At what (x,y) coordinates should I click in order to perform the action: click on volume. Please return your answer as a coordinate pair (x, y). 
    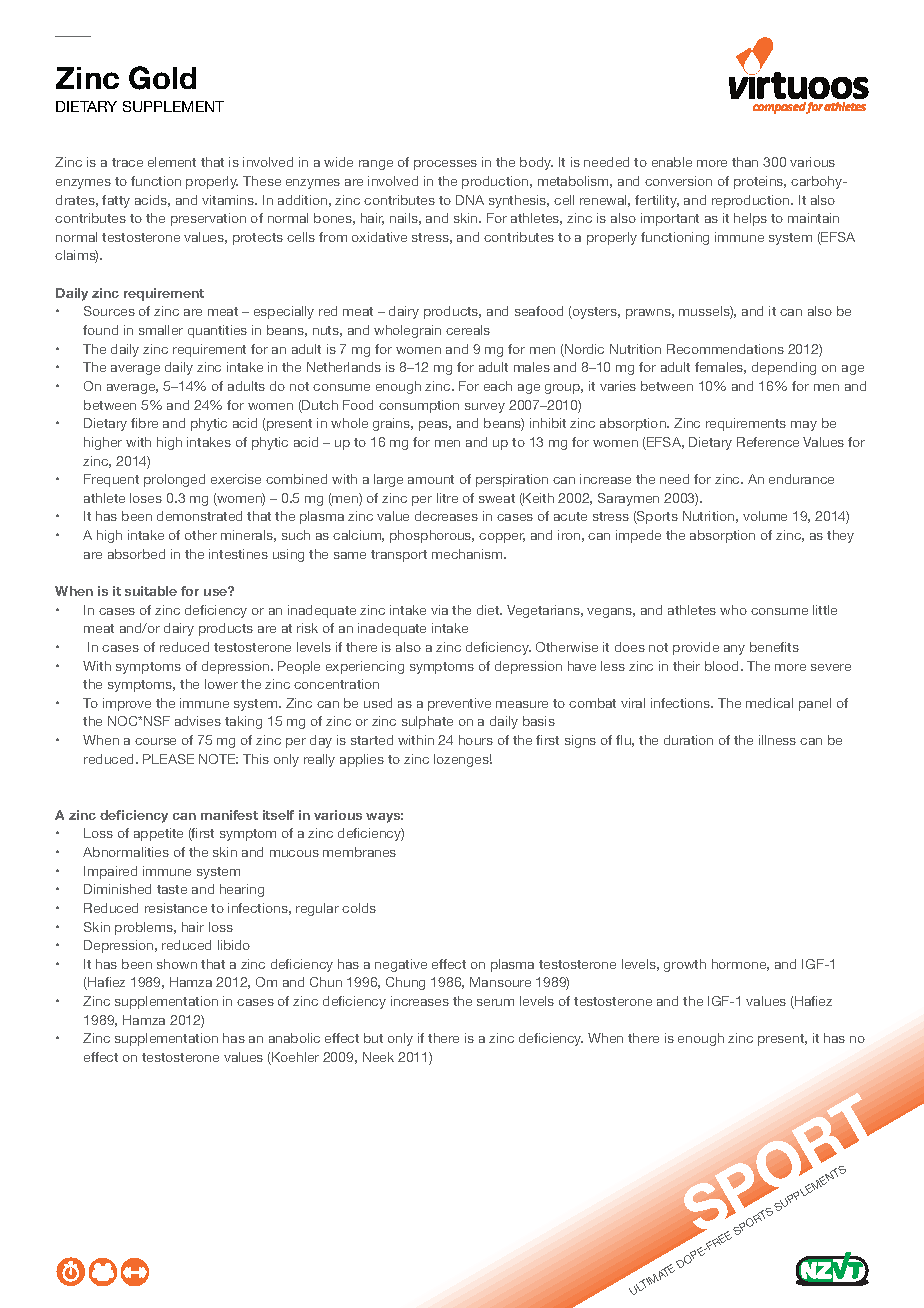
    Looking at the image, I should click on (765, 516).
